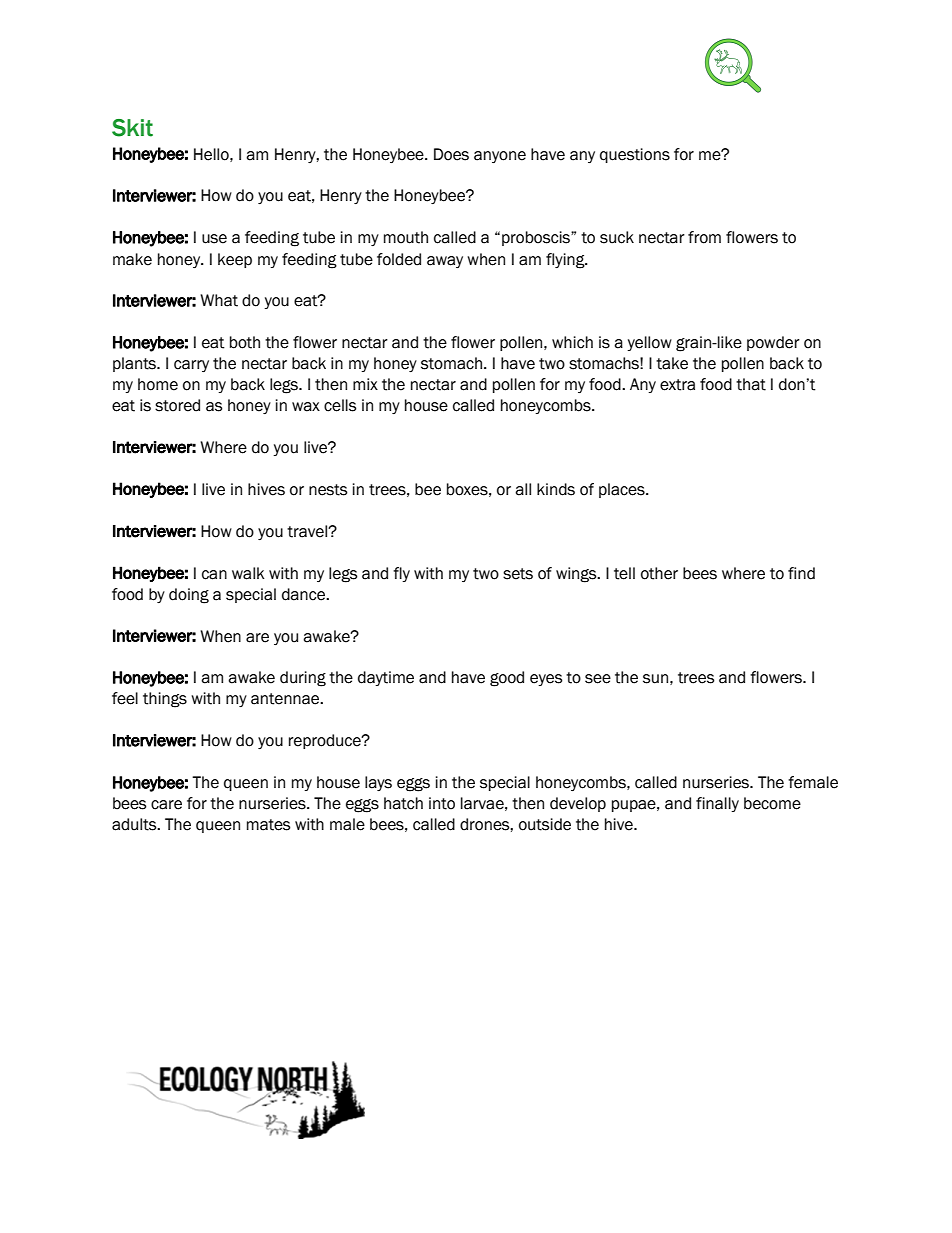 Image resolution: width=952 pixels, height=1233 pixels. Describe the element at coordinates (166, 805) in the screenshot. I see `care` at that location.
